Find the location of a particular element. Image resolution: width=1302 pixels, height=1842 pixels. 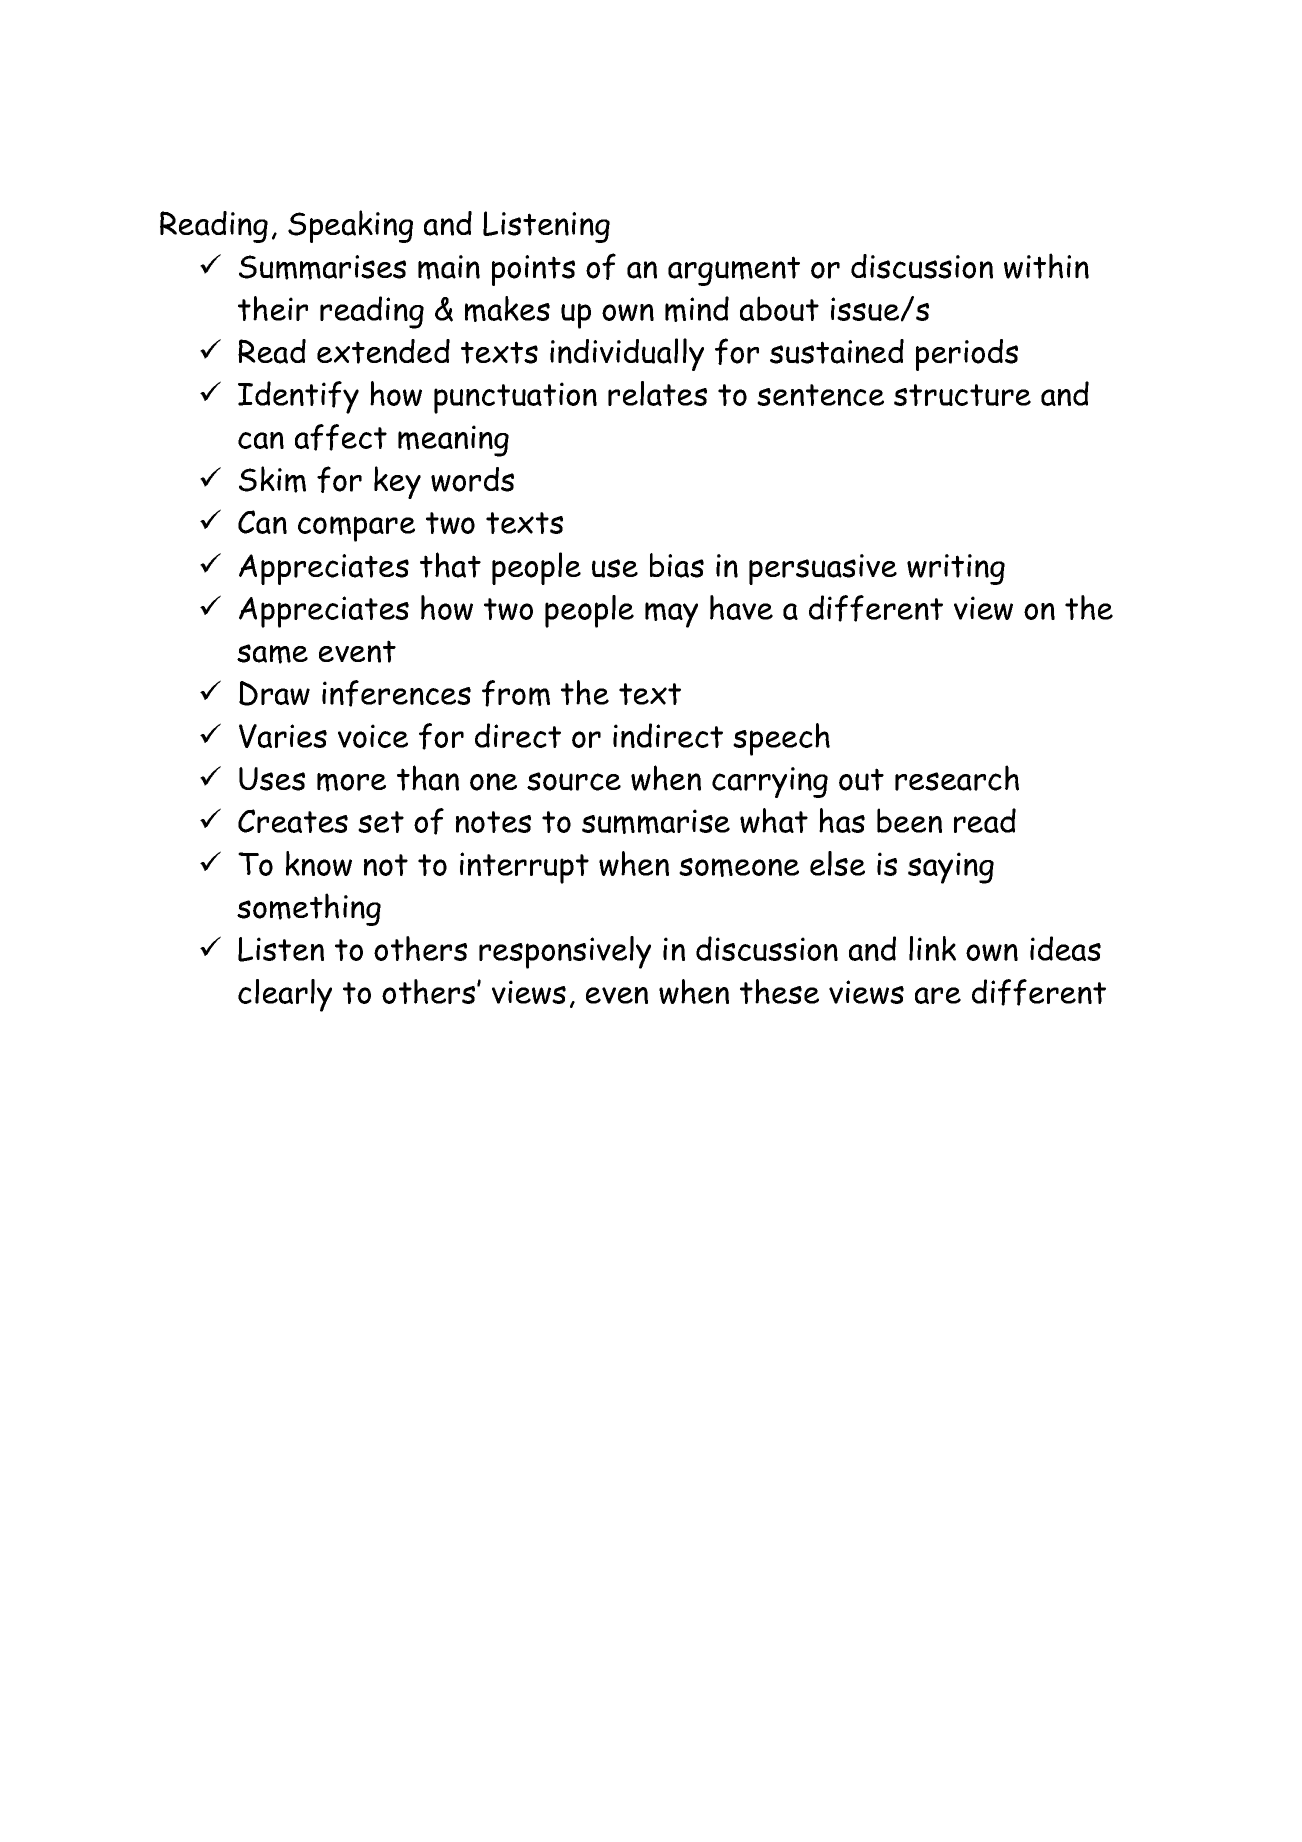

Identify is located at coordinates (298, 397).
